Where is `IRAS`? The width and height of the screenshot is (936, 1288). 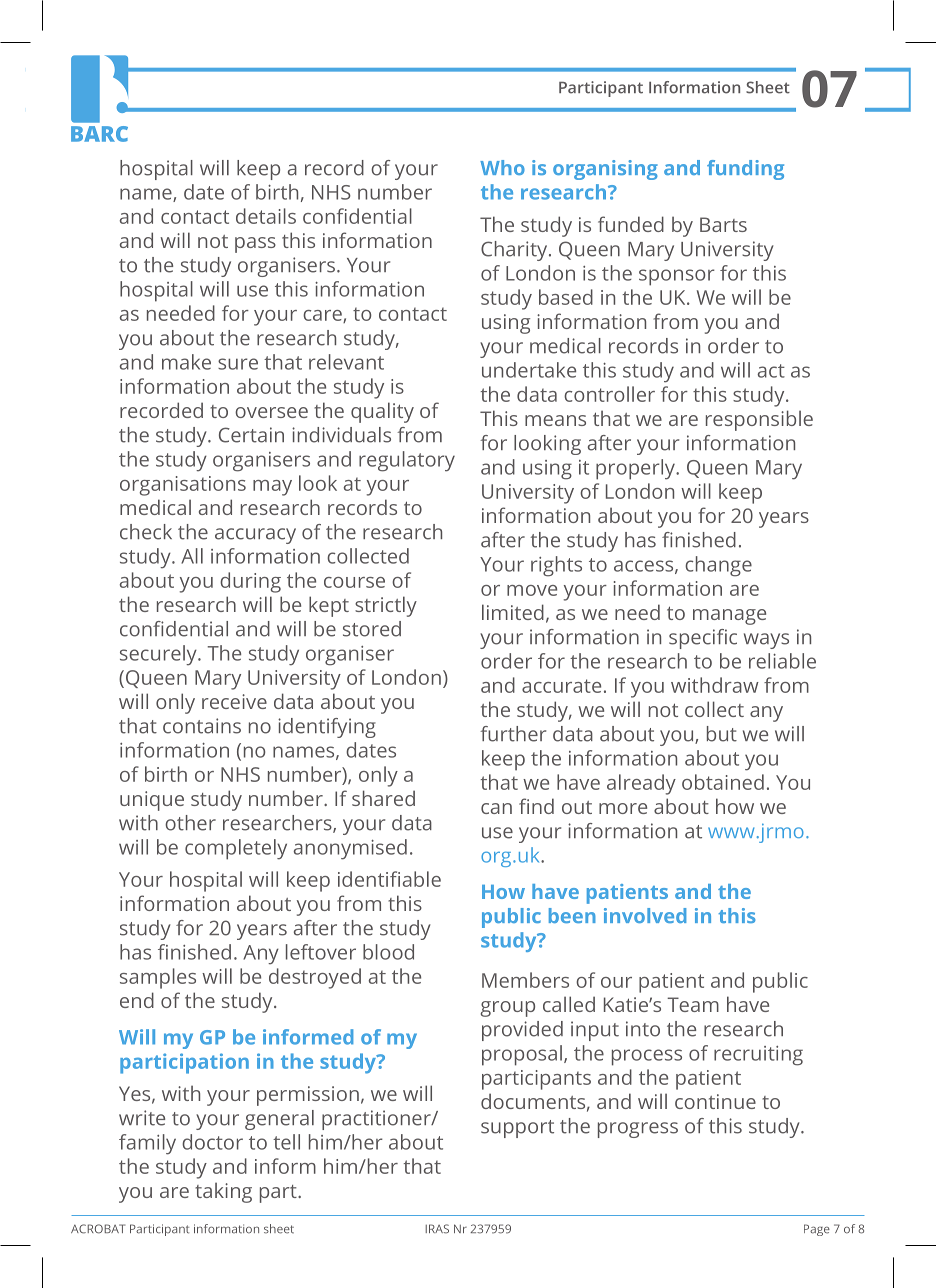
IRAS is located at coordinates (437, 1229).
